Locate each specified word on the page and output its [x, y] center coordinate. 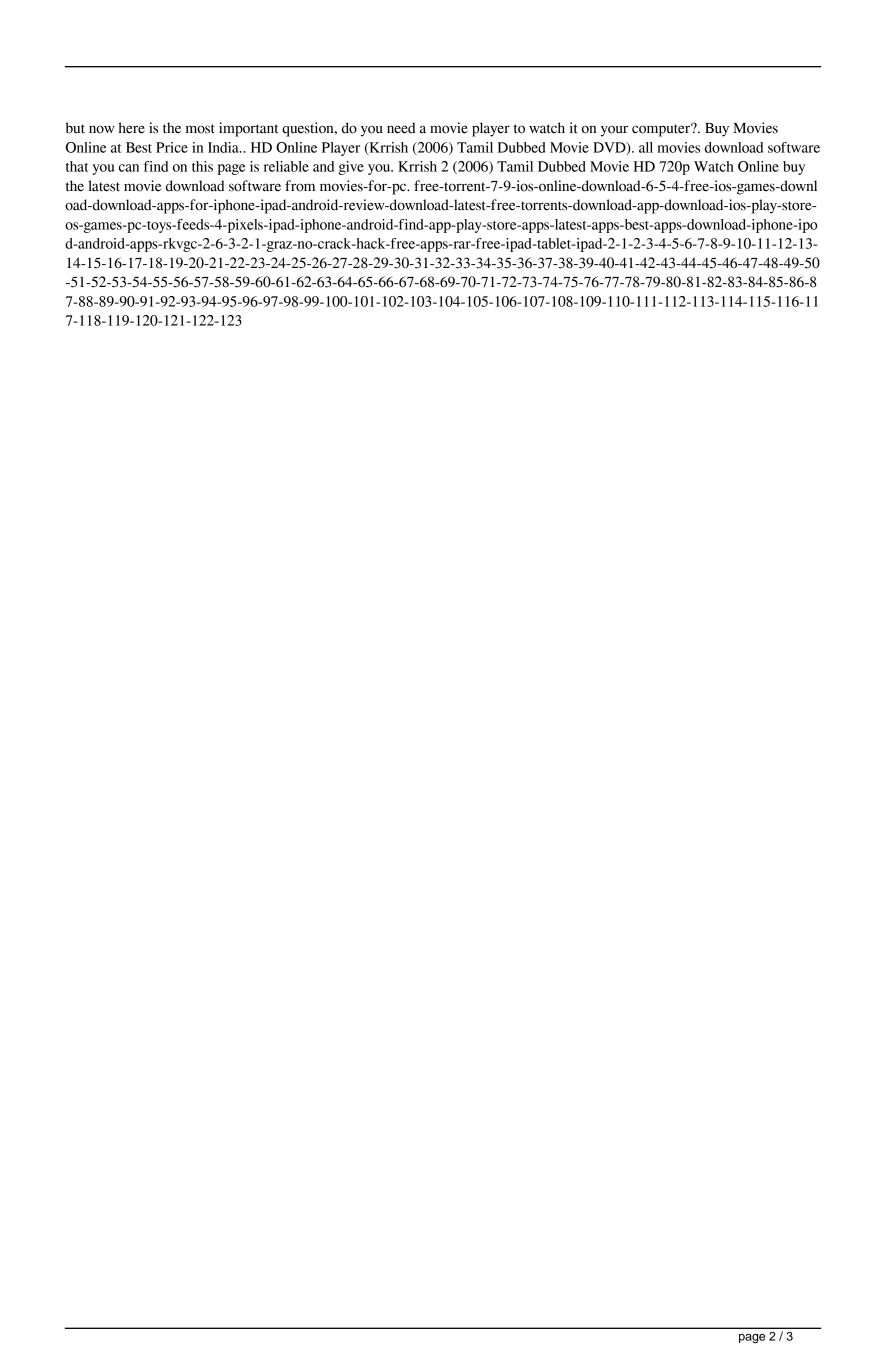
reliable [286, 166]
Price [172, 147]
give [351, 168]
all [646, 147]
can [129, 168]
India [224, 147]
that [77, 166]
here [132, 128]
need [401, 128]
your [614, 131]
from [300, 186]
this [202, 166]
